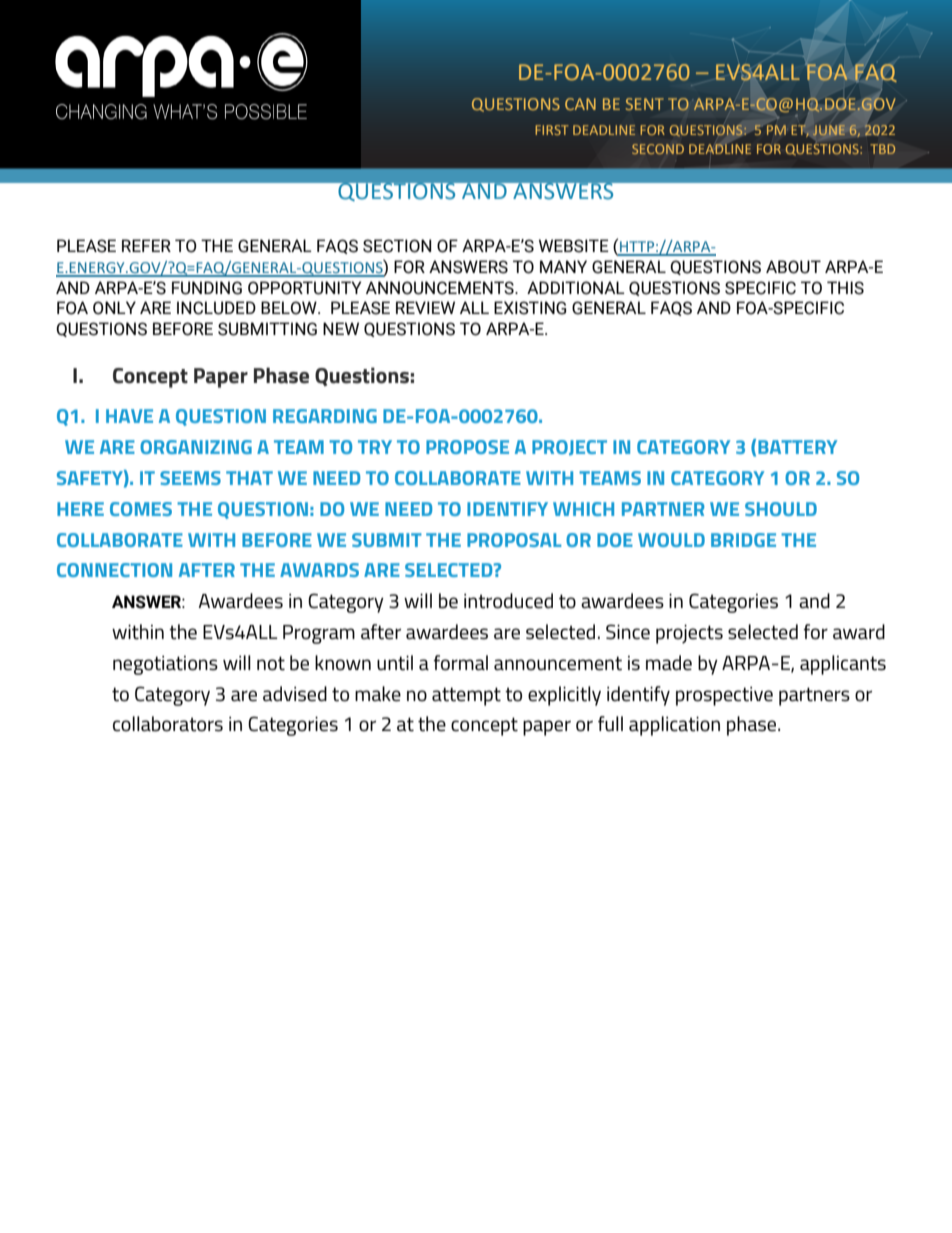  Describe the element at coordinates (168, 724) in the document. I see `collaborators` at that location.
